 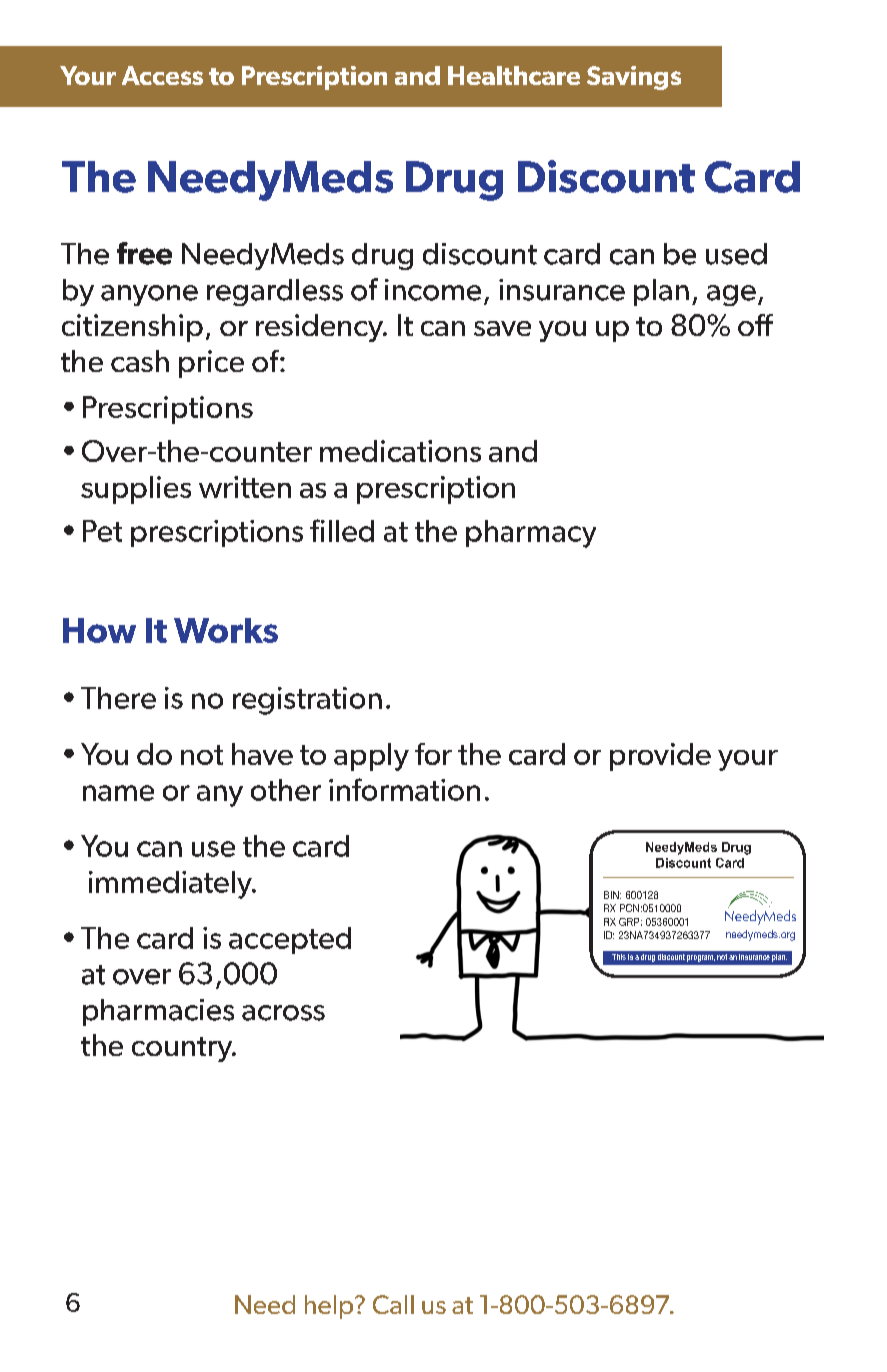 What do you see at coordinates (162, 75) in the screenshot?
I see `Access` at bounding box center [162, 75].
